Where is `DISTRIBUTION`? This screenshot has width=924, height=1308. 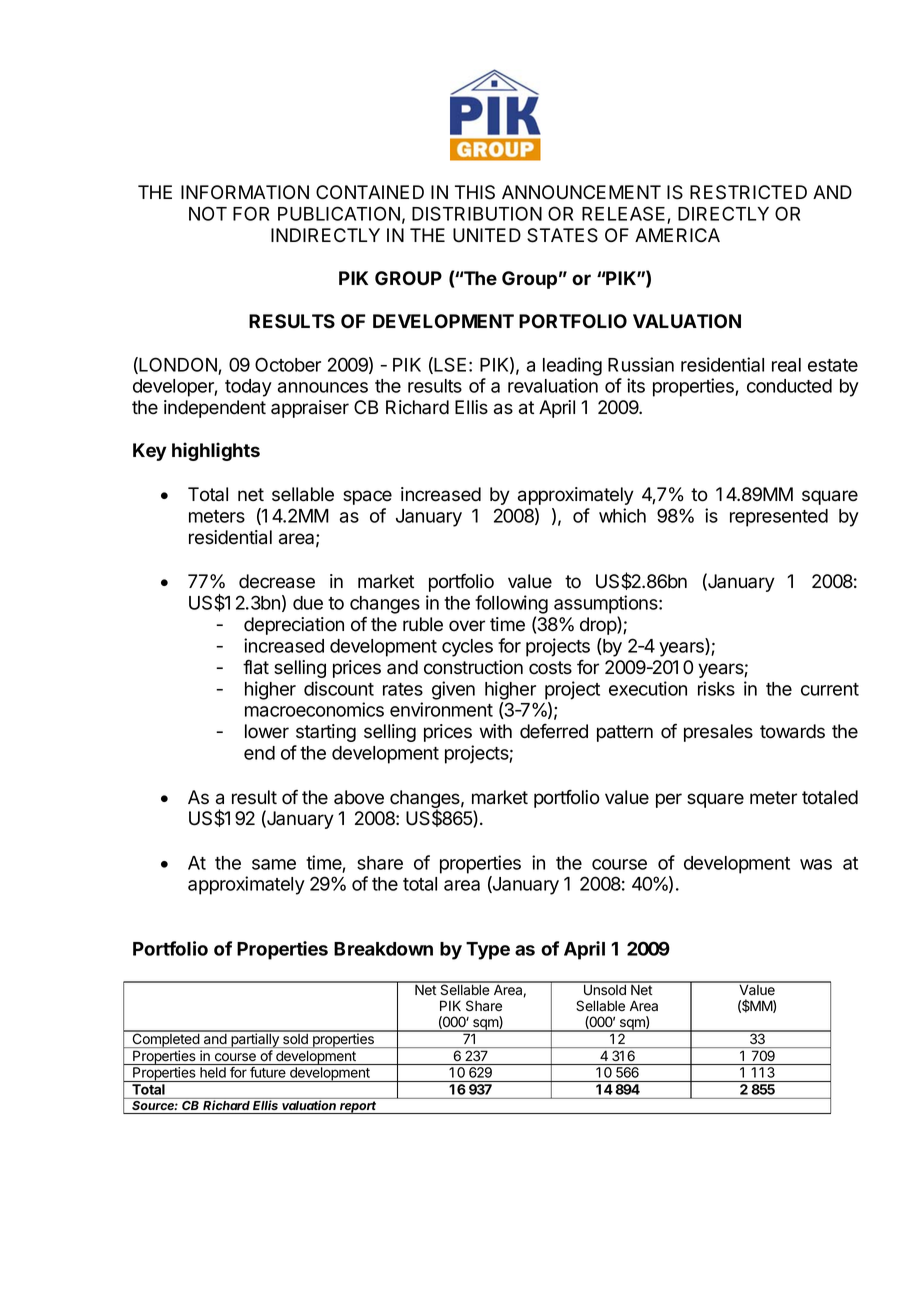
DISTRIBUTION is located at coordinates (477, 213).
